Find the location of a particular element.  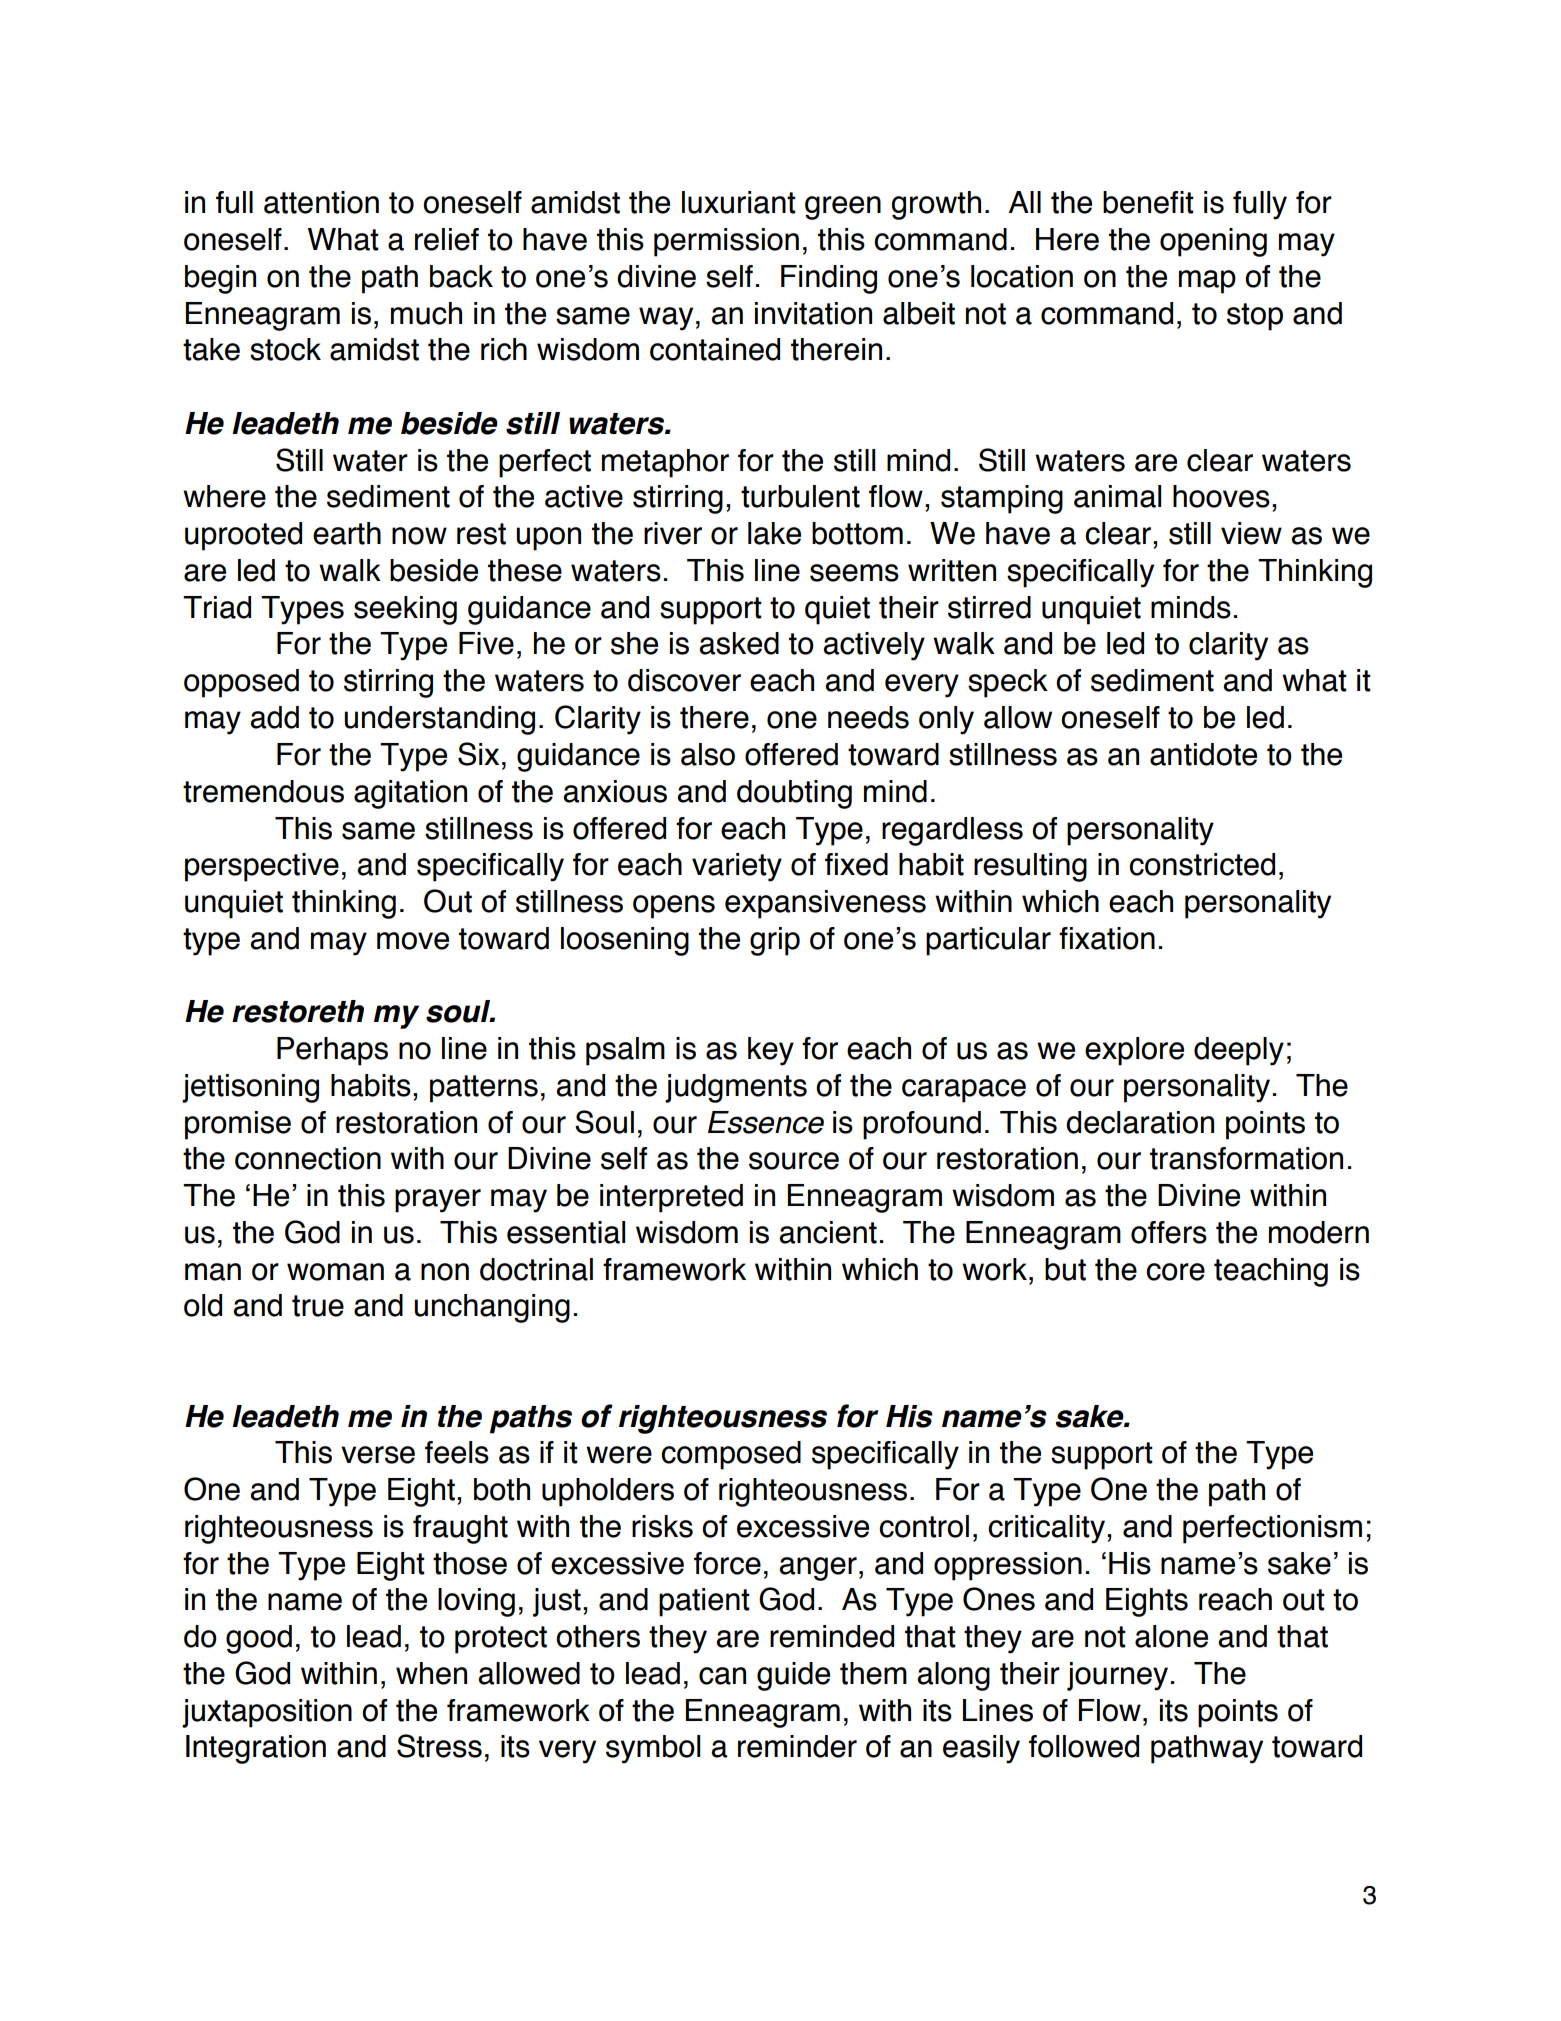

juxtaposition is located at coordinates (267, 1713).
